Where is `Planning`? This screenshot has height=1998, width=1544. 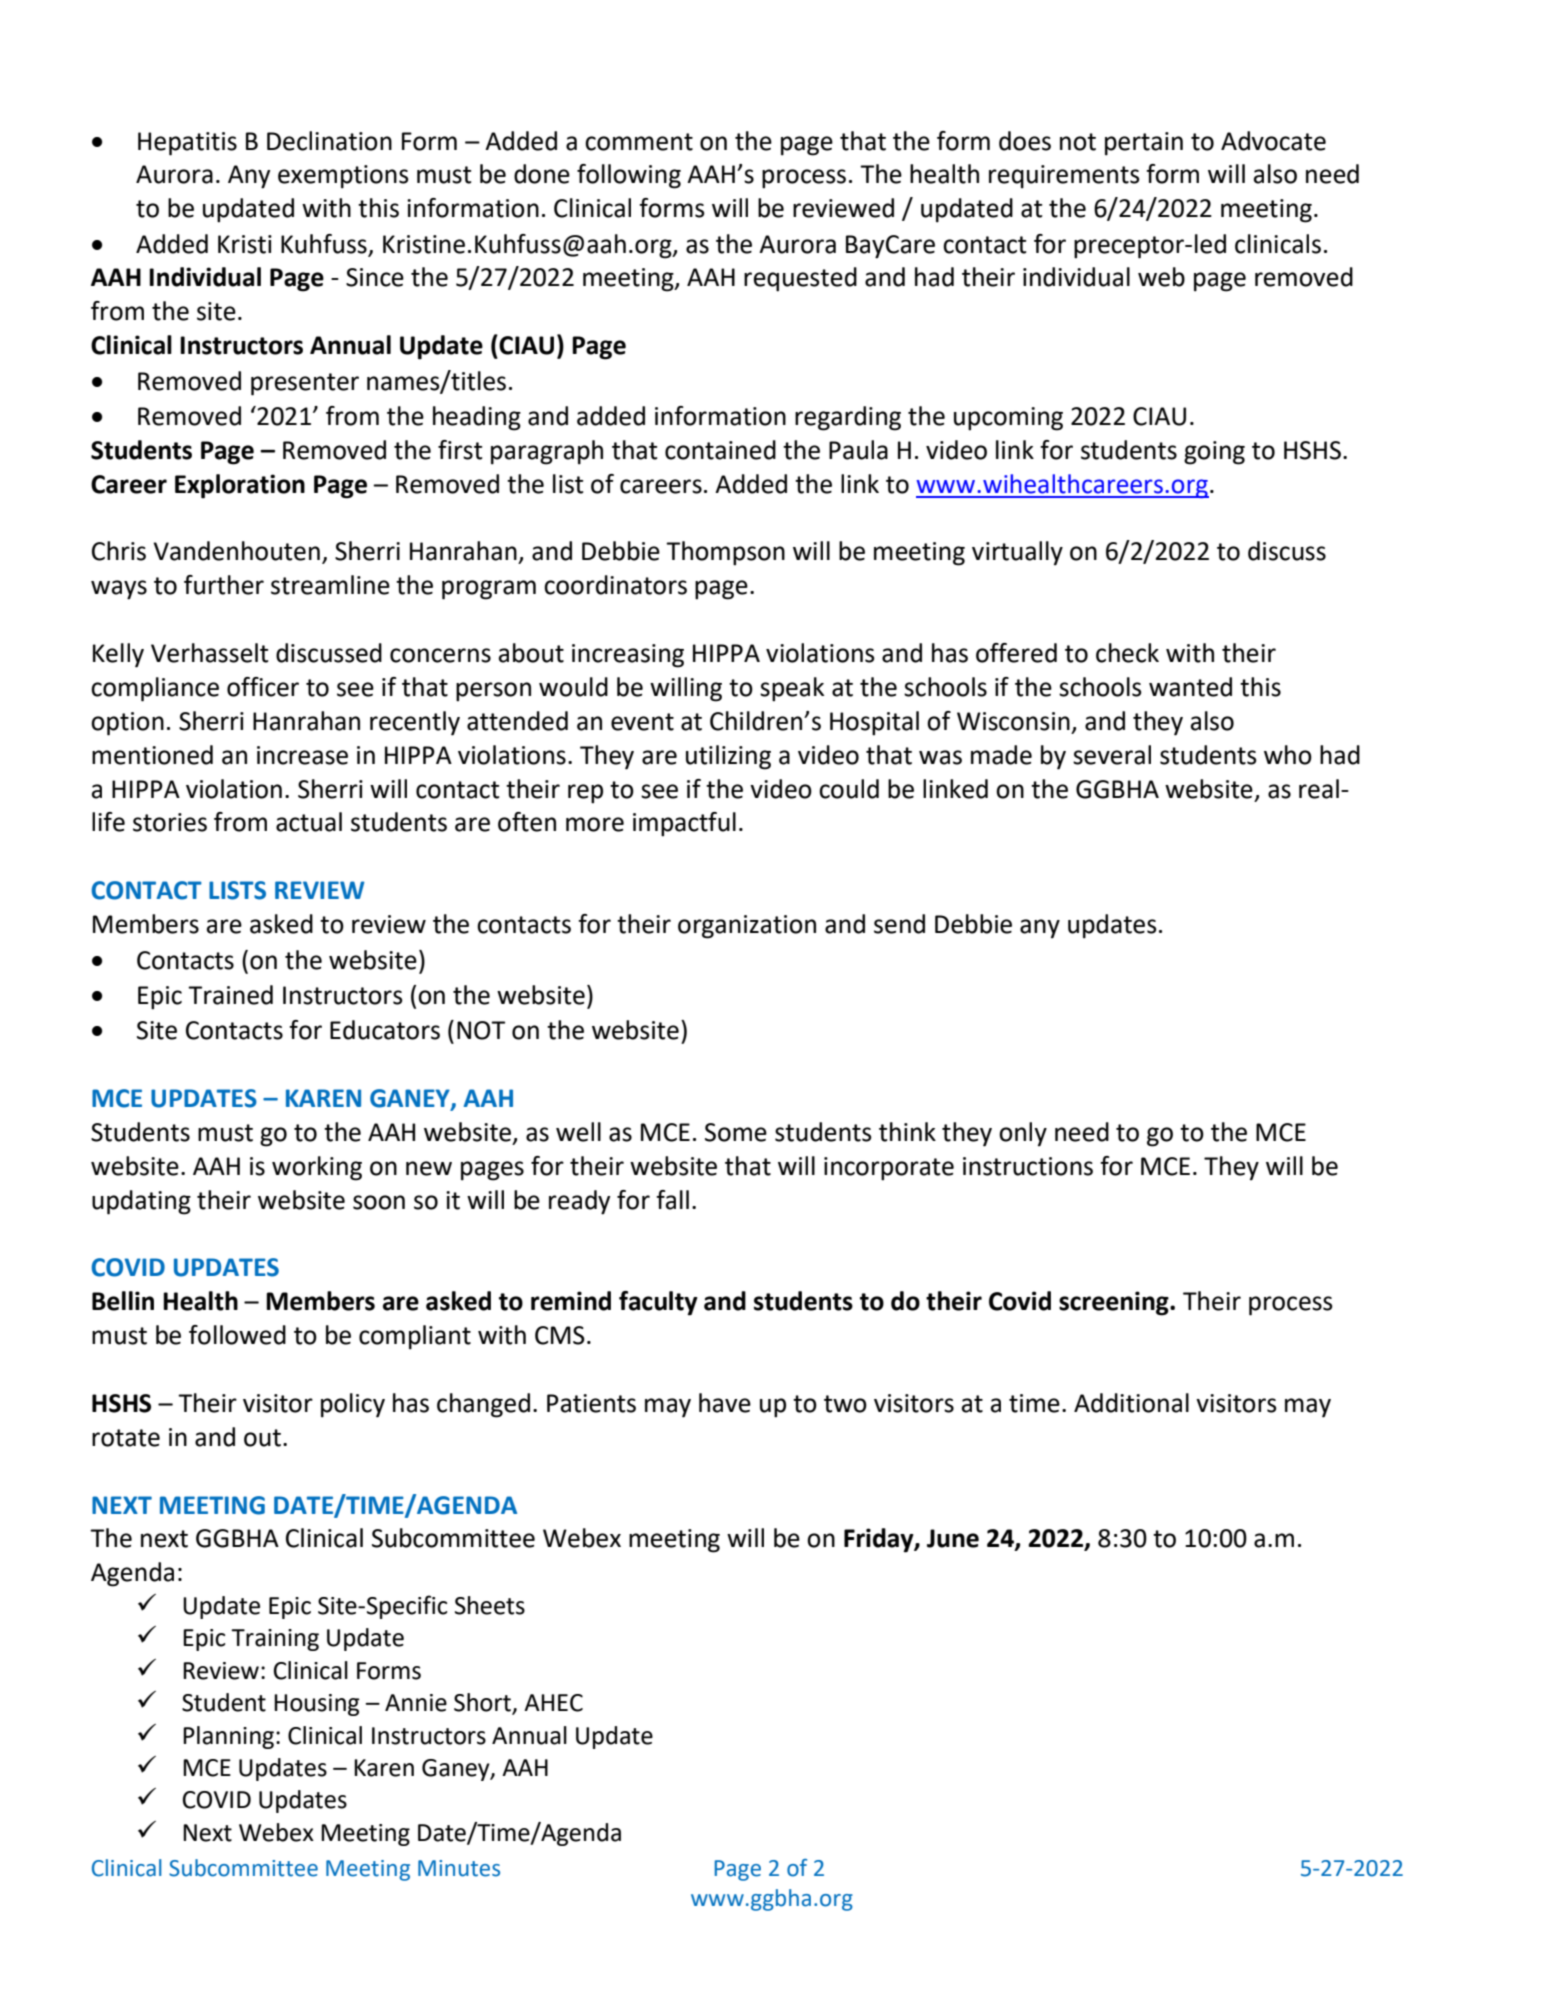 Planning is located at coordinates (228, 1737).
